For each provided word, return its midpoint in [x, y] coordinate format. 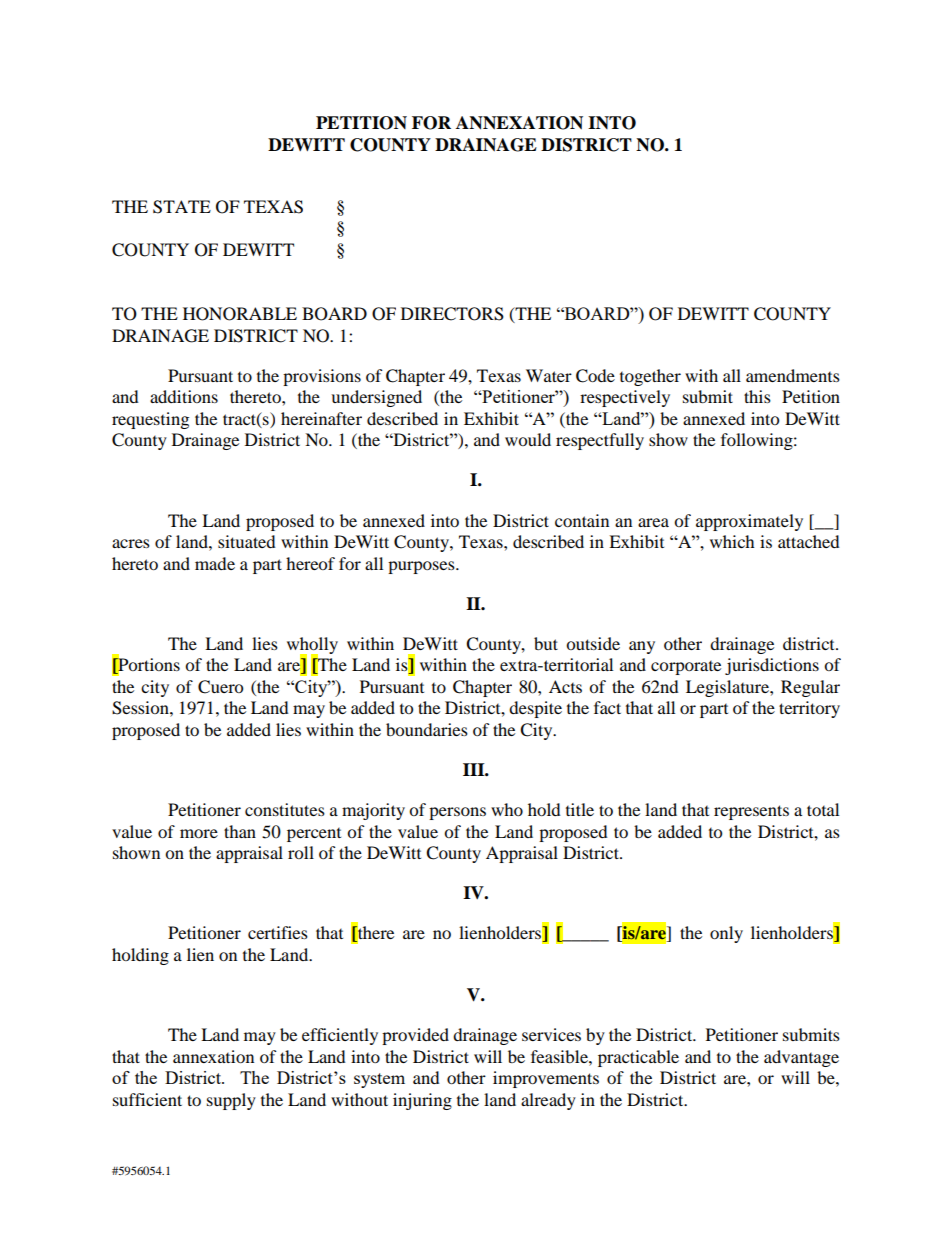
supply [231, 1101]
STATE [182, 207]
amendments [793, 375]
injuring [422, 1101]
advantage [801, 1058]
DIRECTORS [452, 314]
